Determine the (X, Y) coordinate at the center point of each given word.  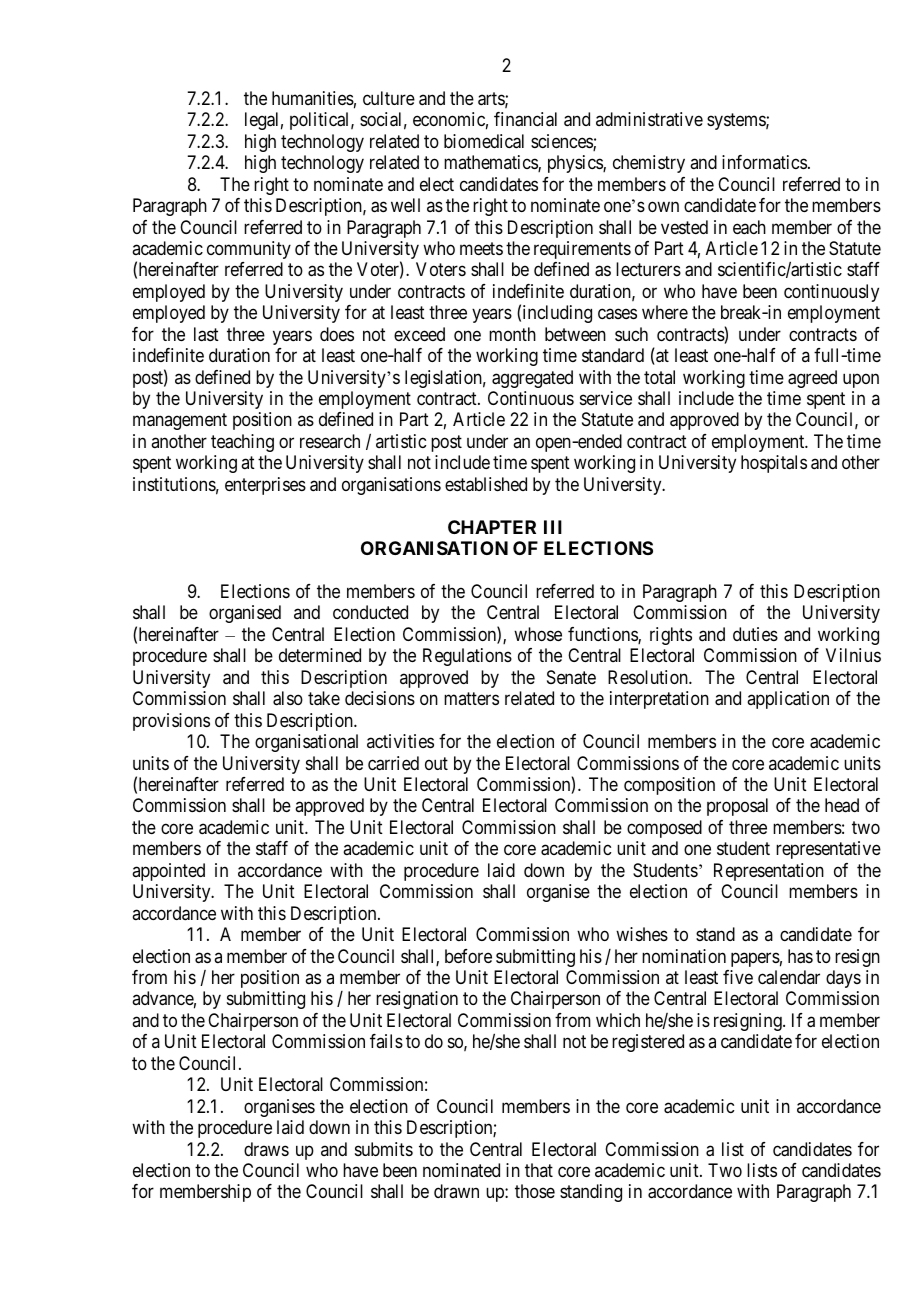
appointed (168, 872)
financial (525, 119)
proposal (737, 807)
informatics (764, 162)
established (486, 484)
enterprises (265, 486)
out (436, 763)
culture (389, 98)
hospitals (774, 464)
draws (266, 1149)
